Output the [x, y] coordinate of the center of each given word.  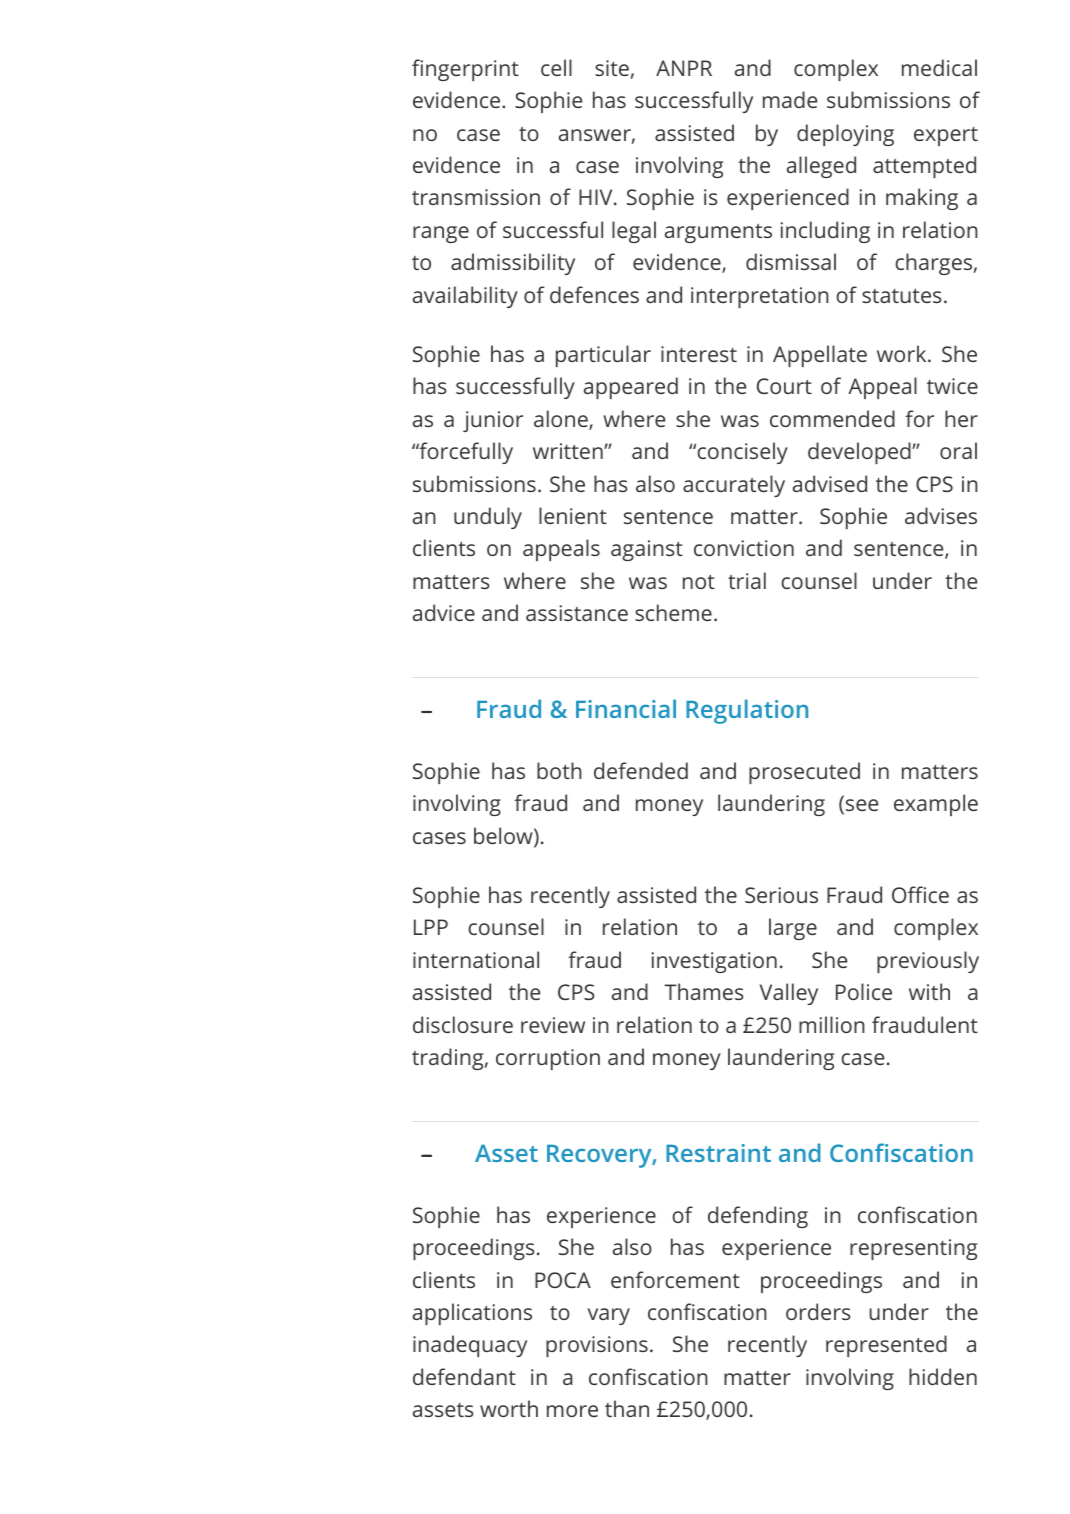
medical [939, 67]
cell [556, 67]
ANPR [684, 68]
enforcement [675, 1279]
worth [509, 1408]
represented [886, 1346]
